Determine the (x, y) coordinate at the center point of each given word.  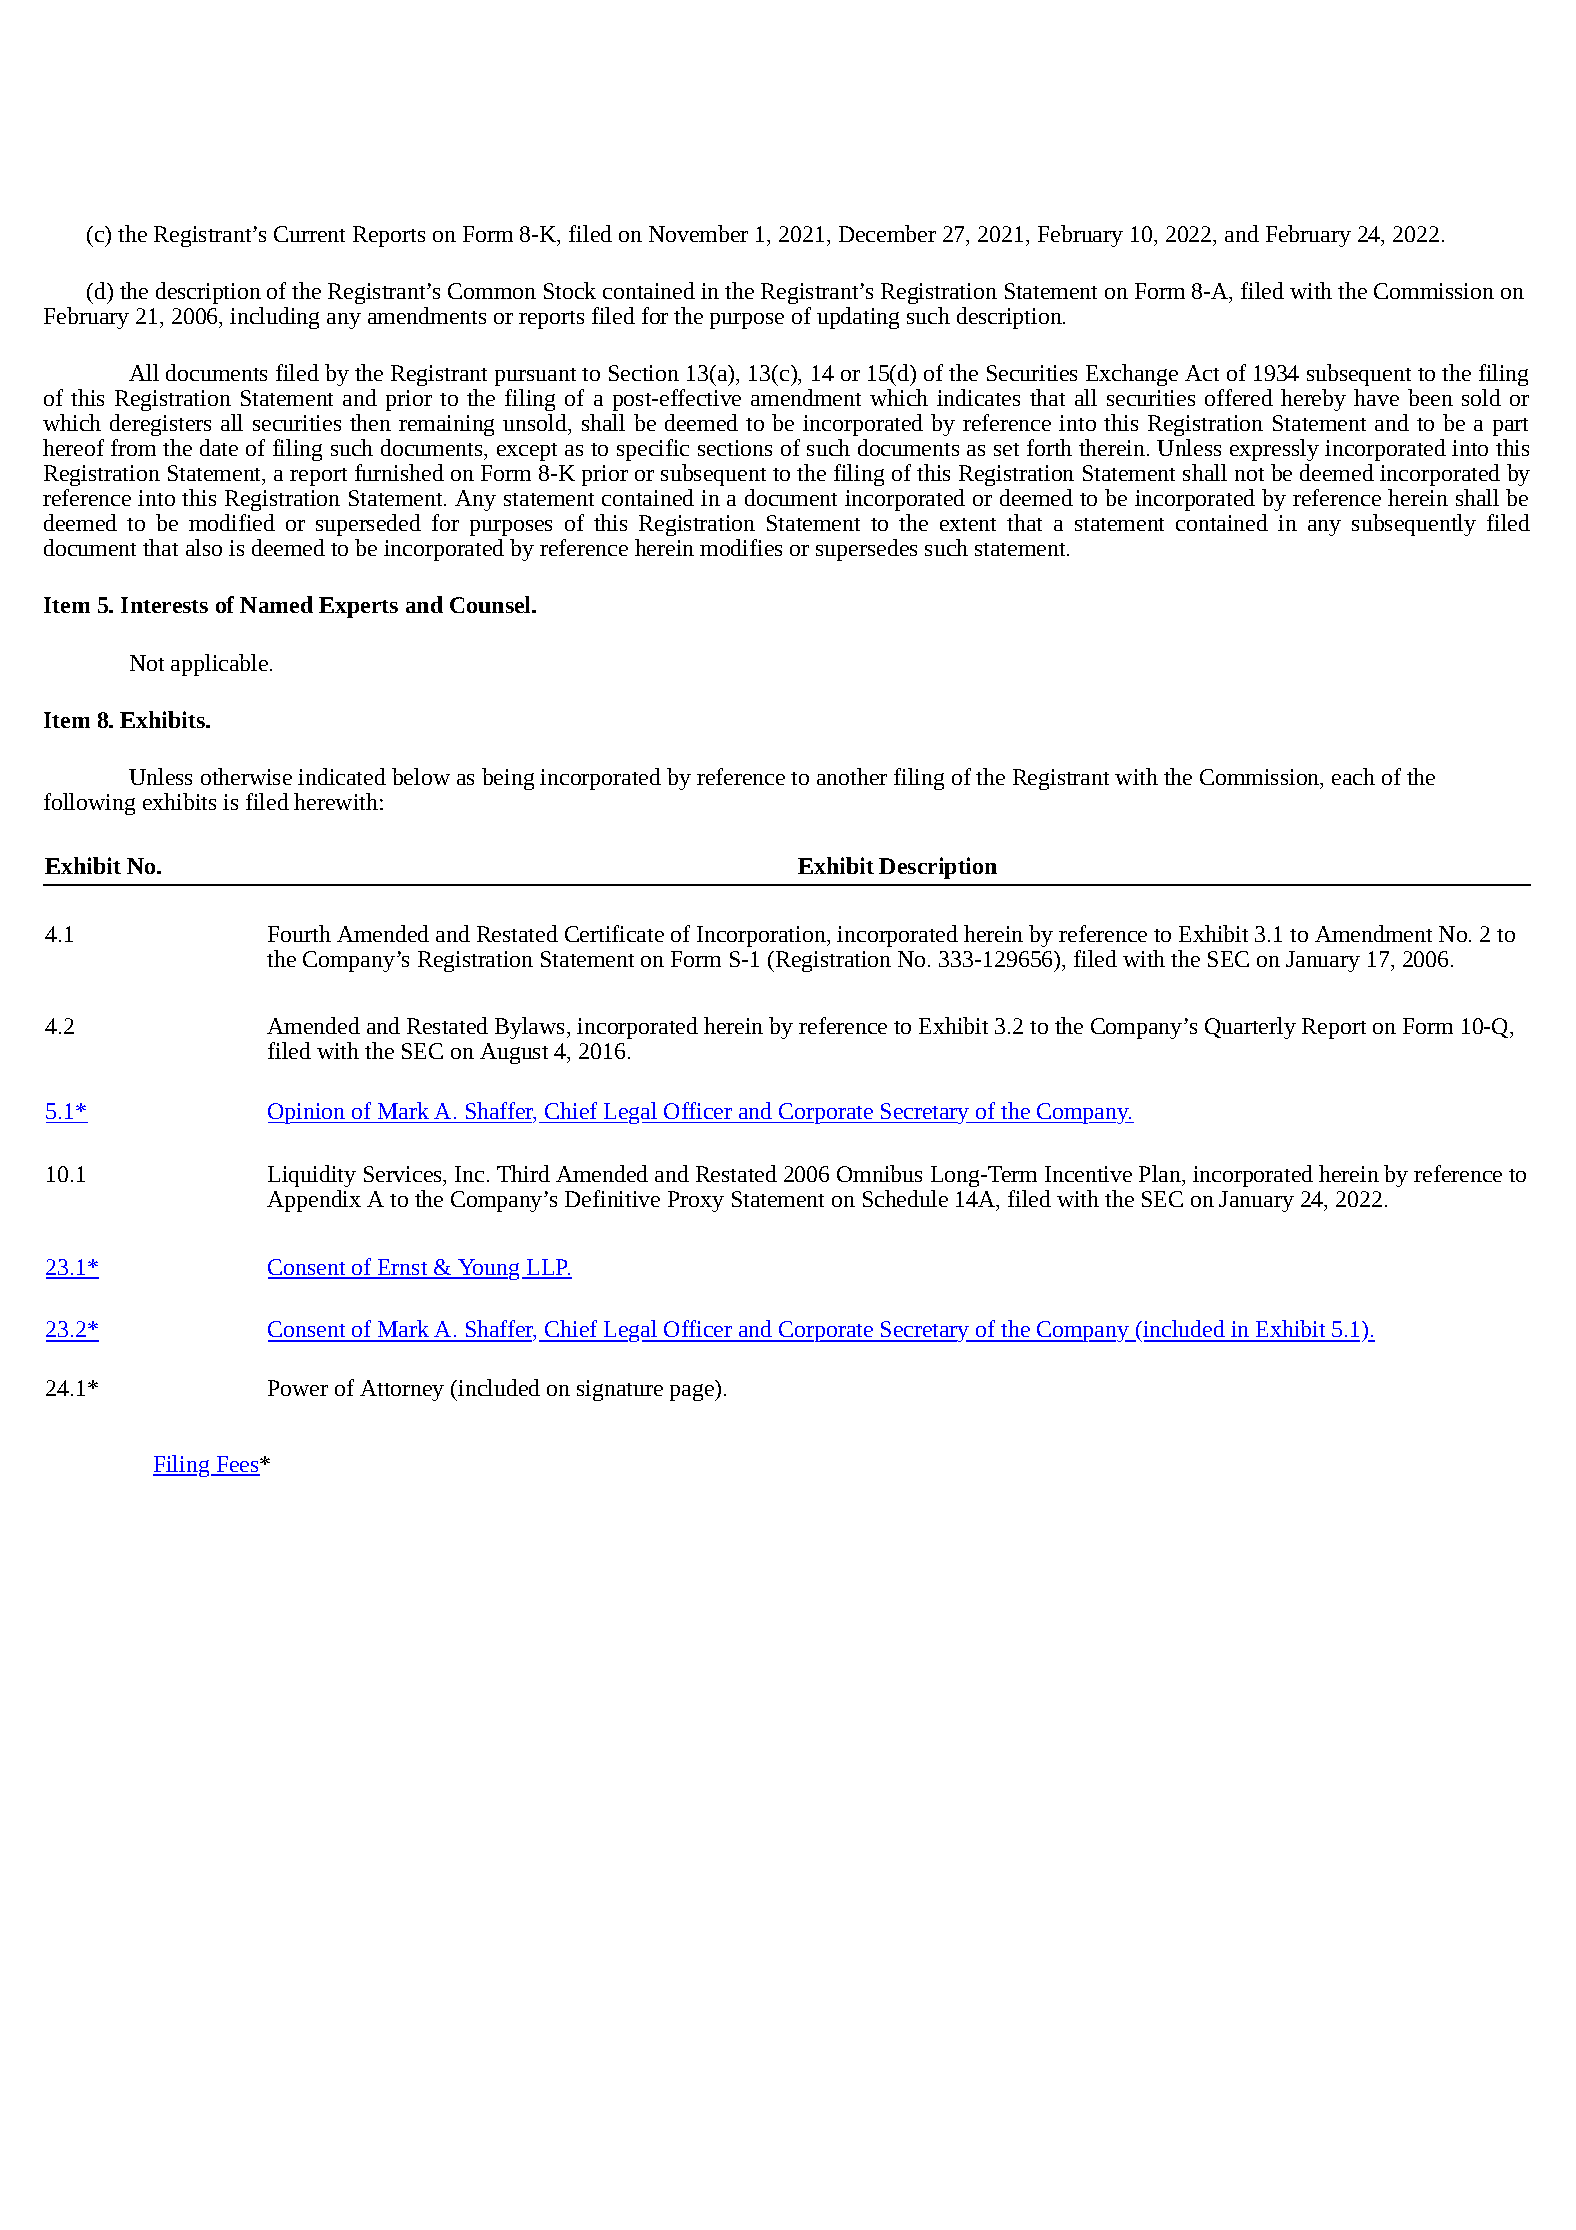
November (698, 233)
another (852, 776)
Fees (237, 1465)
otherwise (246, 776)
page (693, 1392)
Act (1202, 373)
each (1353, 776)
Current (309, 234)
